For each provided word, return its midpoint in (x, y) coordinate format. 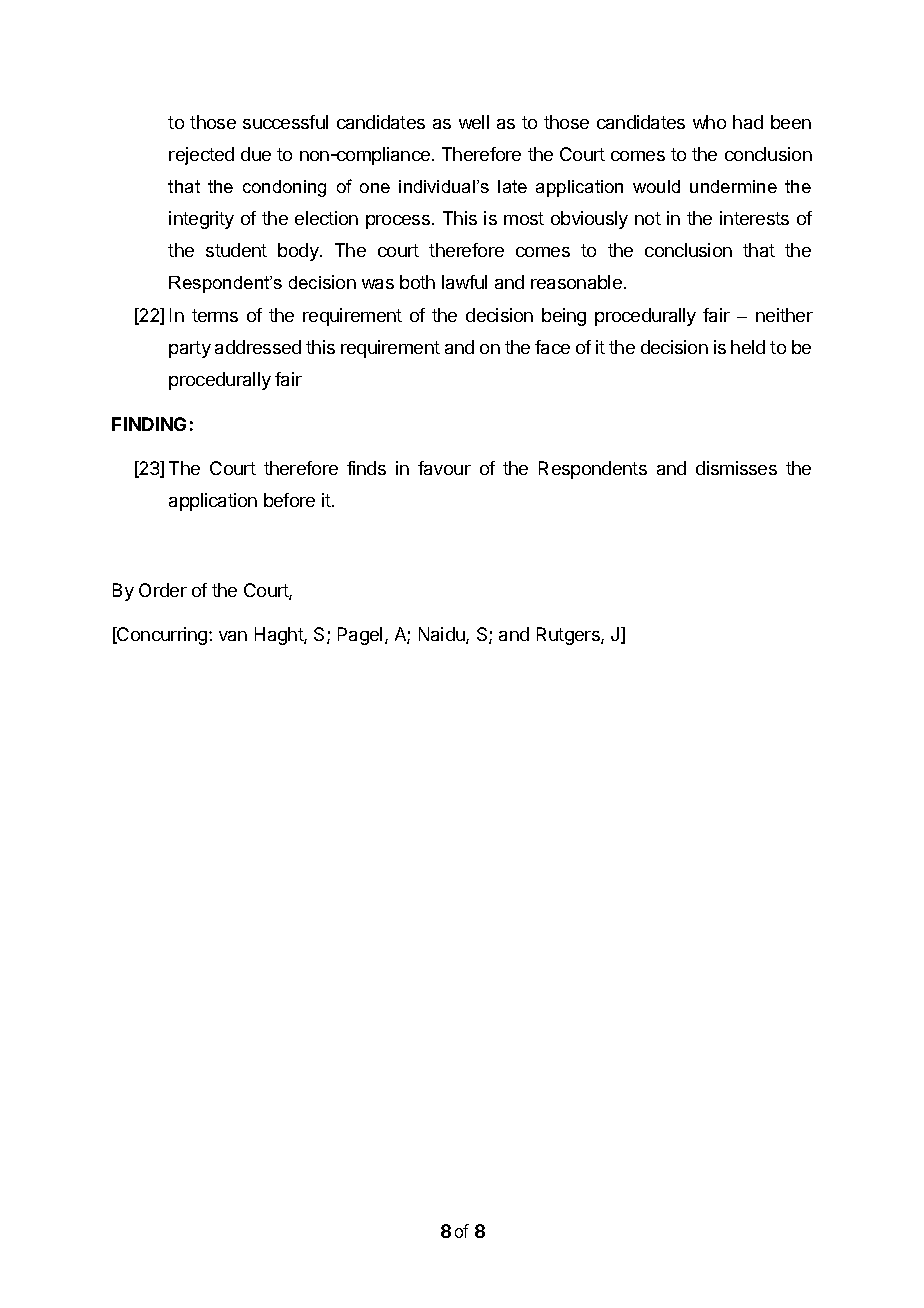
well (474, 122)
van (233, 636)
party (190, 349)
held (748, 347)
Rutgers (569, 636)
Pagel (360, 636)
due (256, 154)
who (709, 122)
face (552, 347)
